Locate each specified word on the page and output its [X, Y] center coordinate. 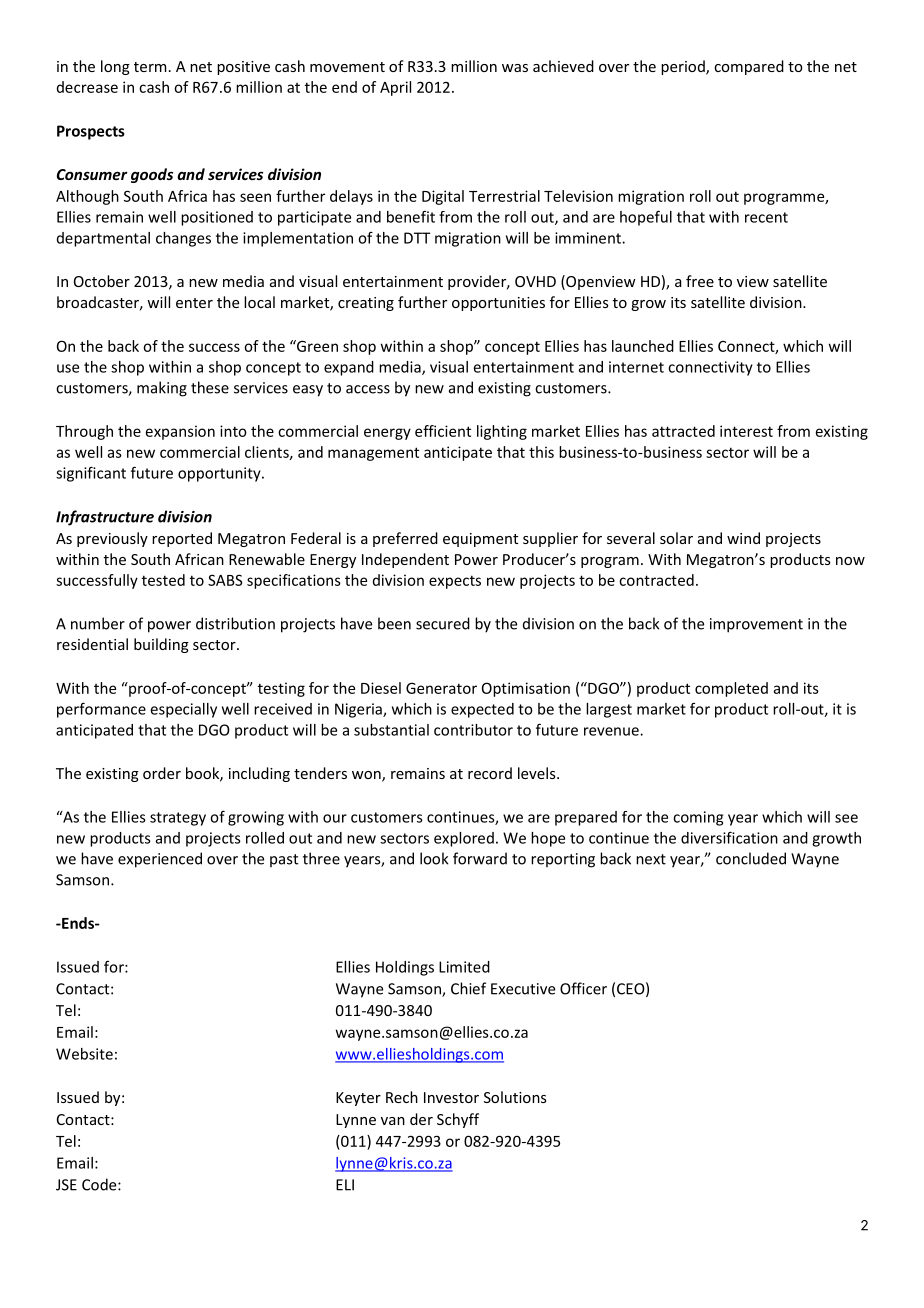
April [395, 88]
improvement [756, 625]
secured [443, 623]
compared [749, 67]
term [150, 67]
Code [100, 1184]
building [161, 645]
